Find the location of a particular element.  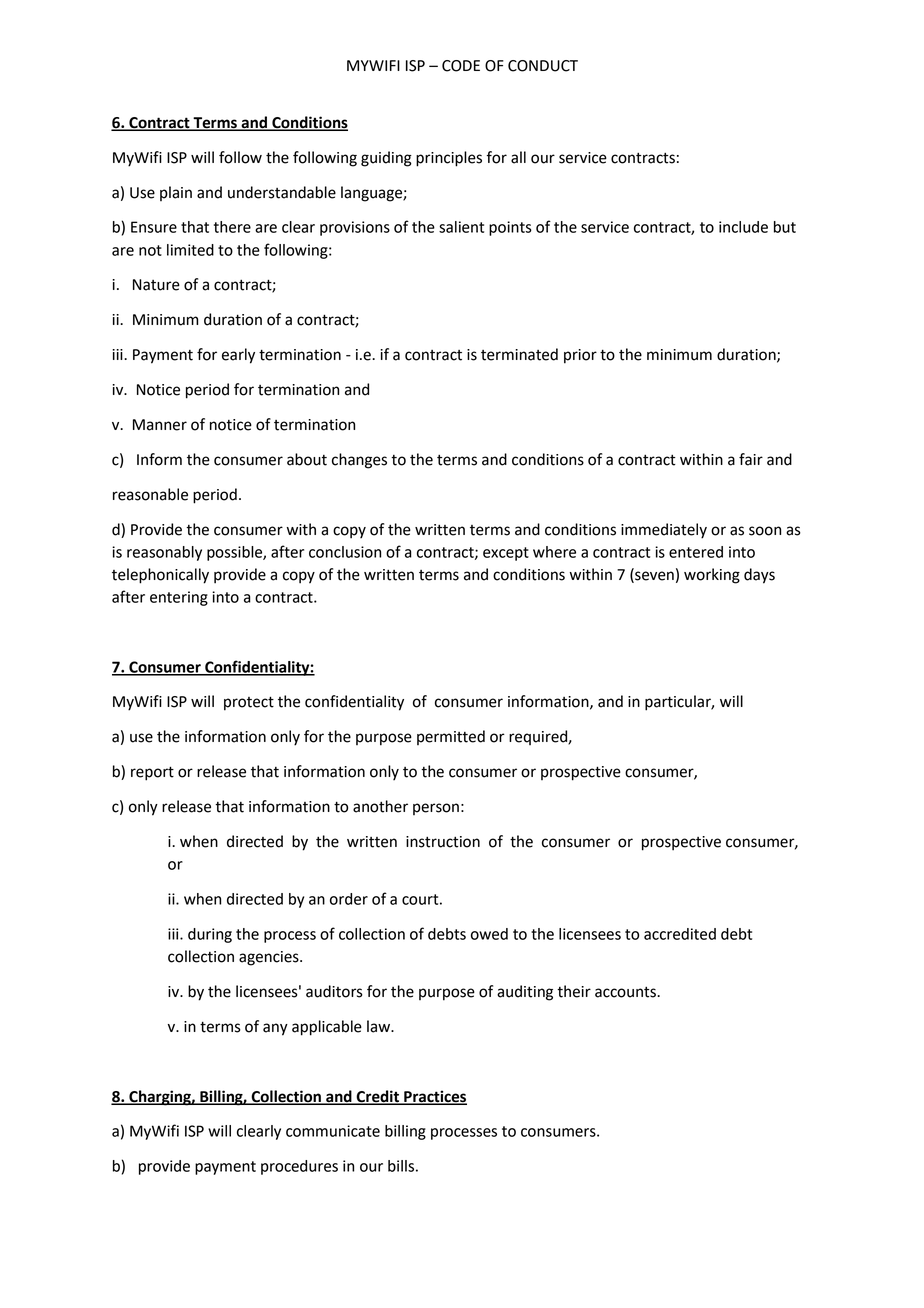

accounts is located at coordinates (626, 992).
